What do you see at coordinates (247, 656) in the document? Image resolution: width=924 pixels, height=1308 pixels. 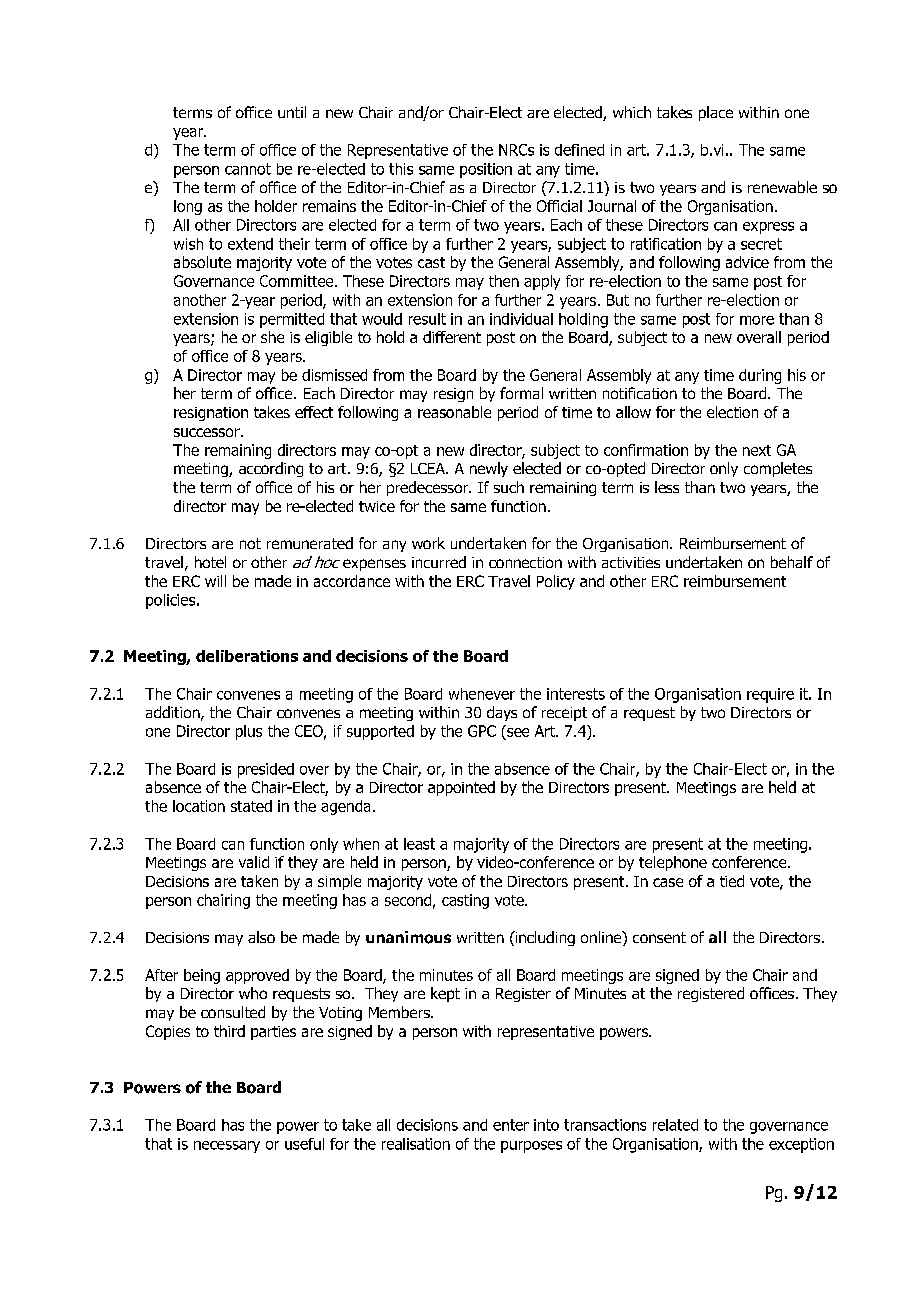 I see `deliberations` at bounding box center [247, 656].
